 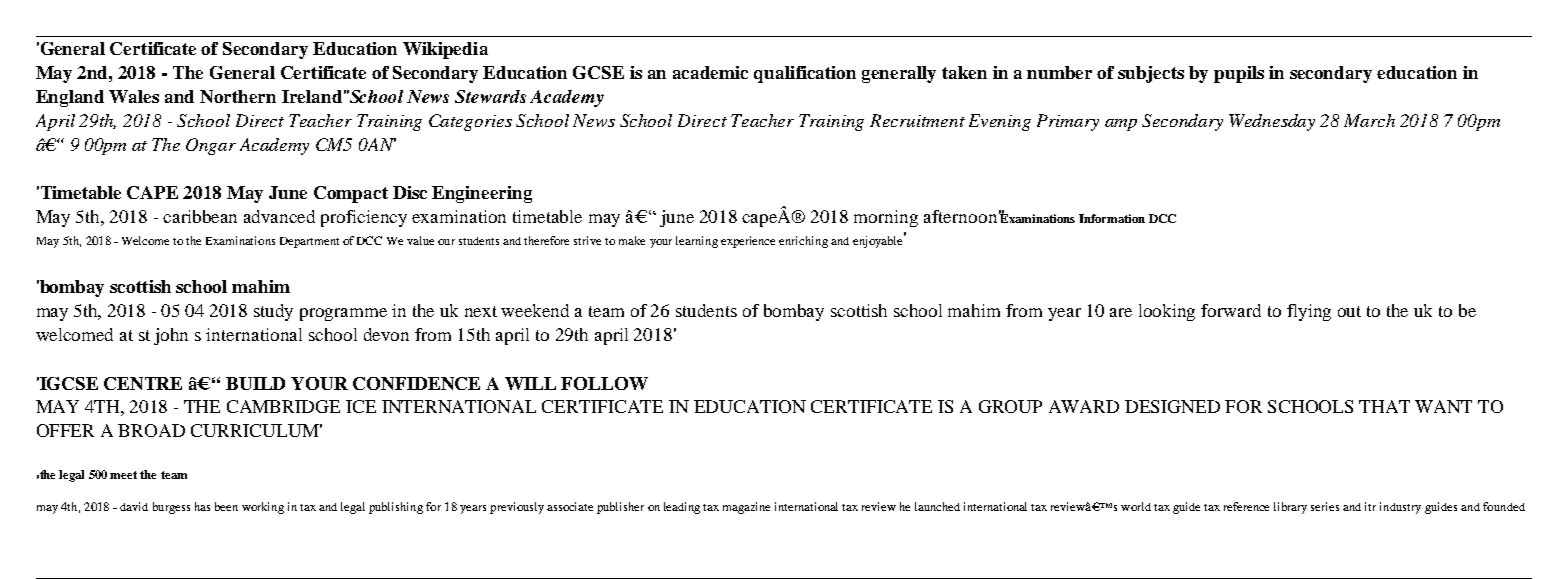 I want to click on been, so click(x=226, y=506).
